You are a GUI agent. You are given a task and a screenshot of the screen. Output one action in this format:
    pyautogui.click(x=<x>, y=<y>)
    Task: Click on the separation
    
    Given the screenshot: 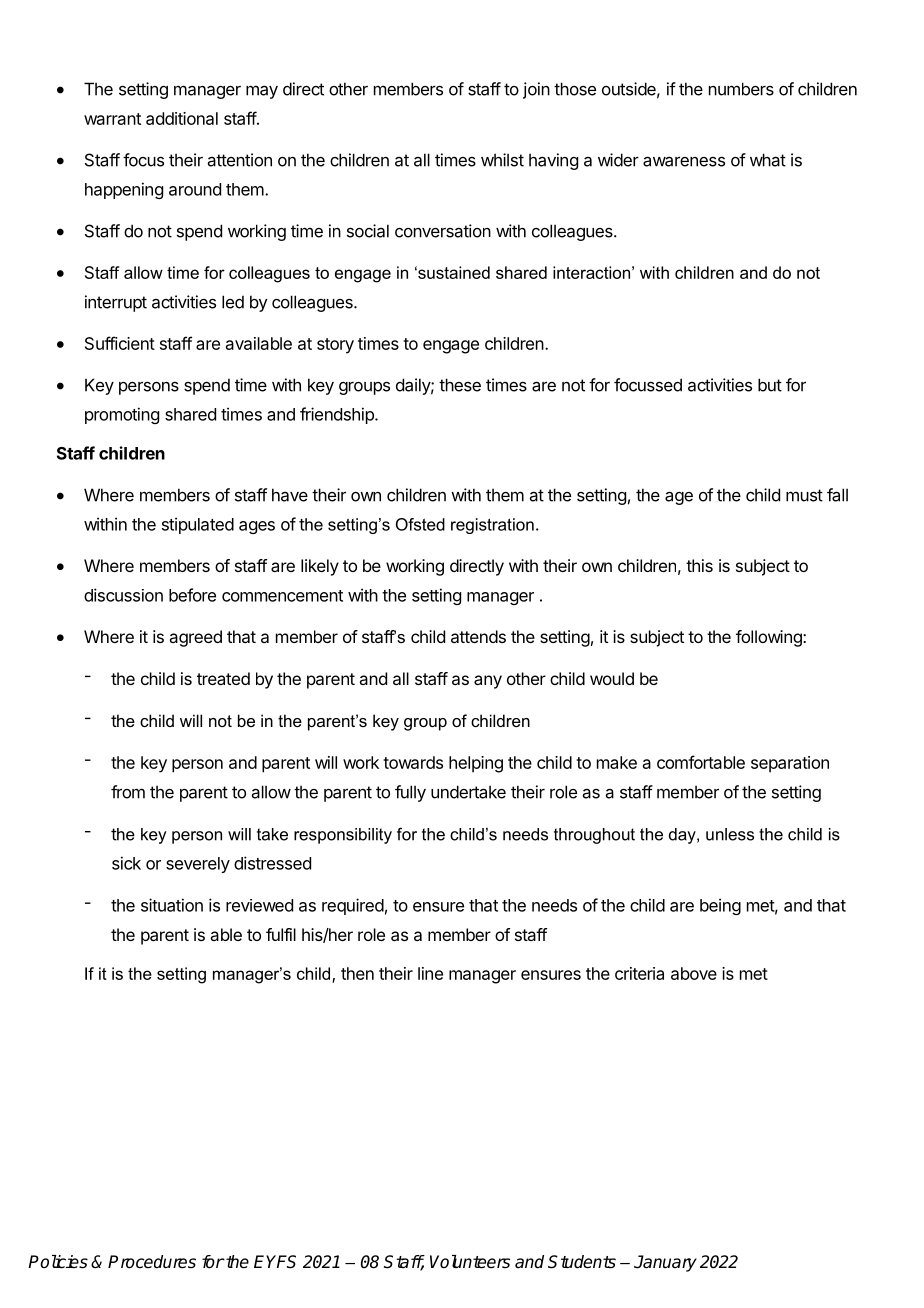 What is the action you would take?
    pyautogui.click(x=790, y=764)
